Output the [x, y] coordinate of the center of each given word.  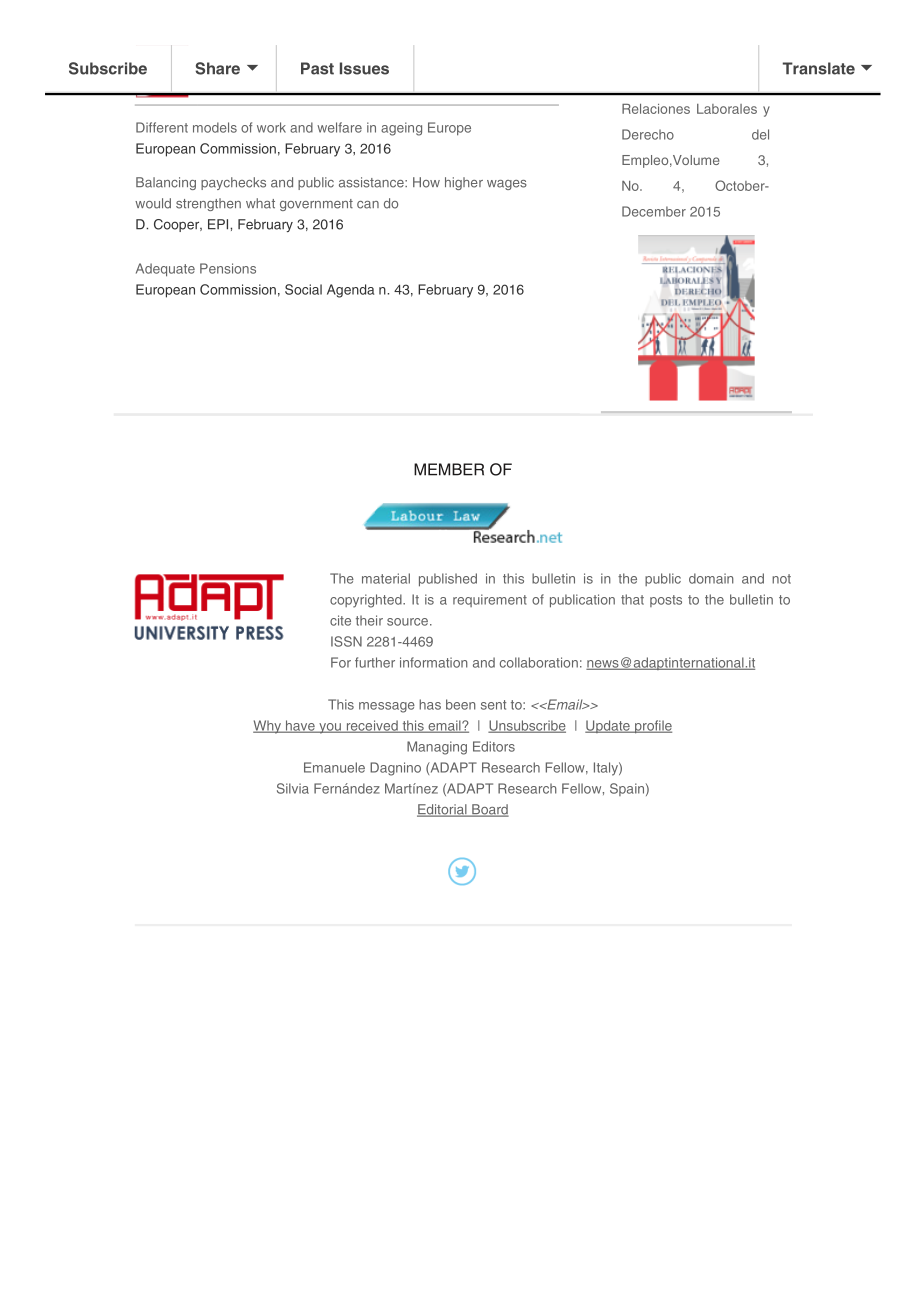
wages [507, 185]
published [448, 580]
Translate [819, 68]
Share [218, 68]
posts [666, 601]
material [386, 578]
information [434, 662]
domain [711, 578]
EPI [219, 224]
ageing [401, 129]
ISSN [346, 641]
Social [303, 289]
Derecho [648, 134]
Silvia [293, 788]
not [781, 579]
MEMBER [449, 469]
